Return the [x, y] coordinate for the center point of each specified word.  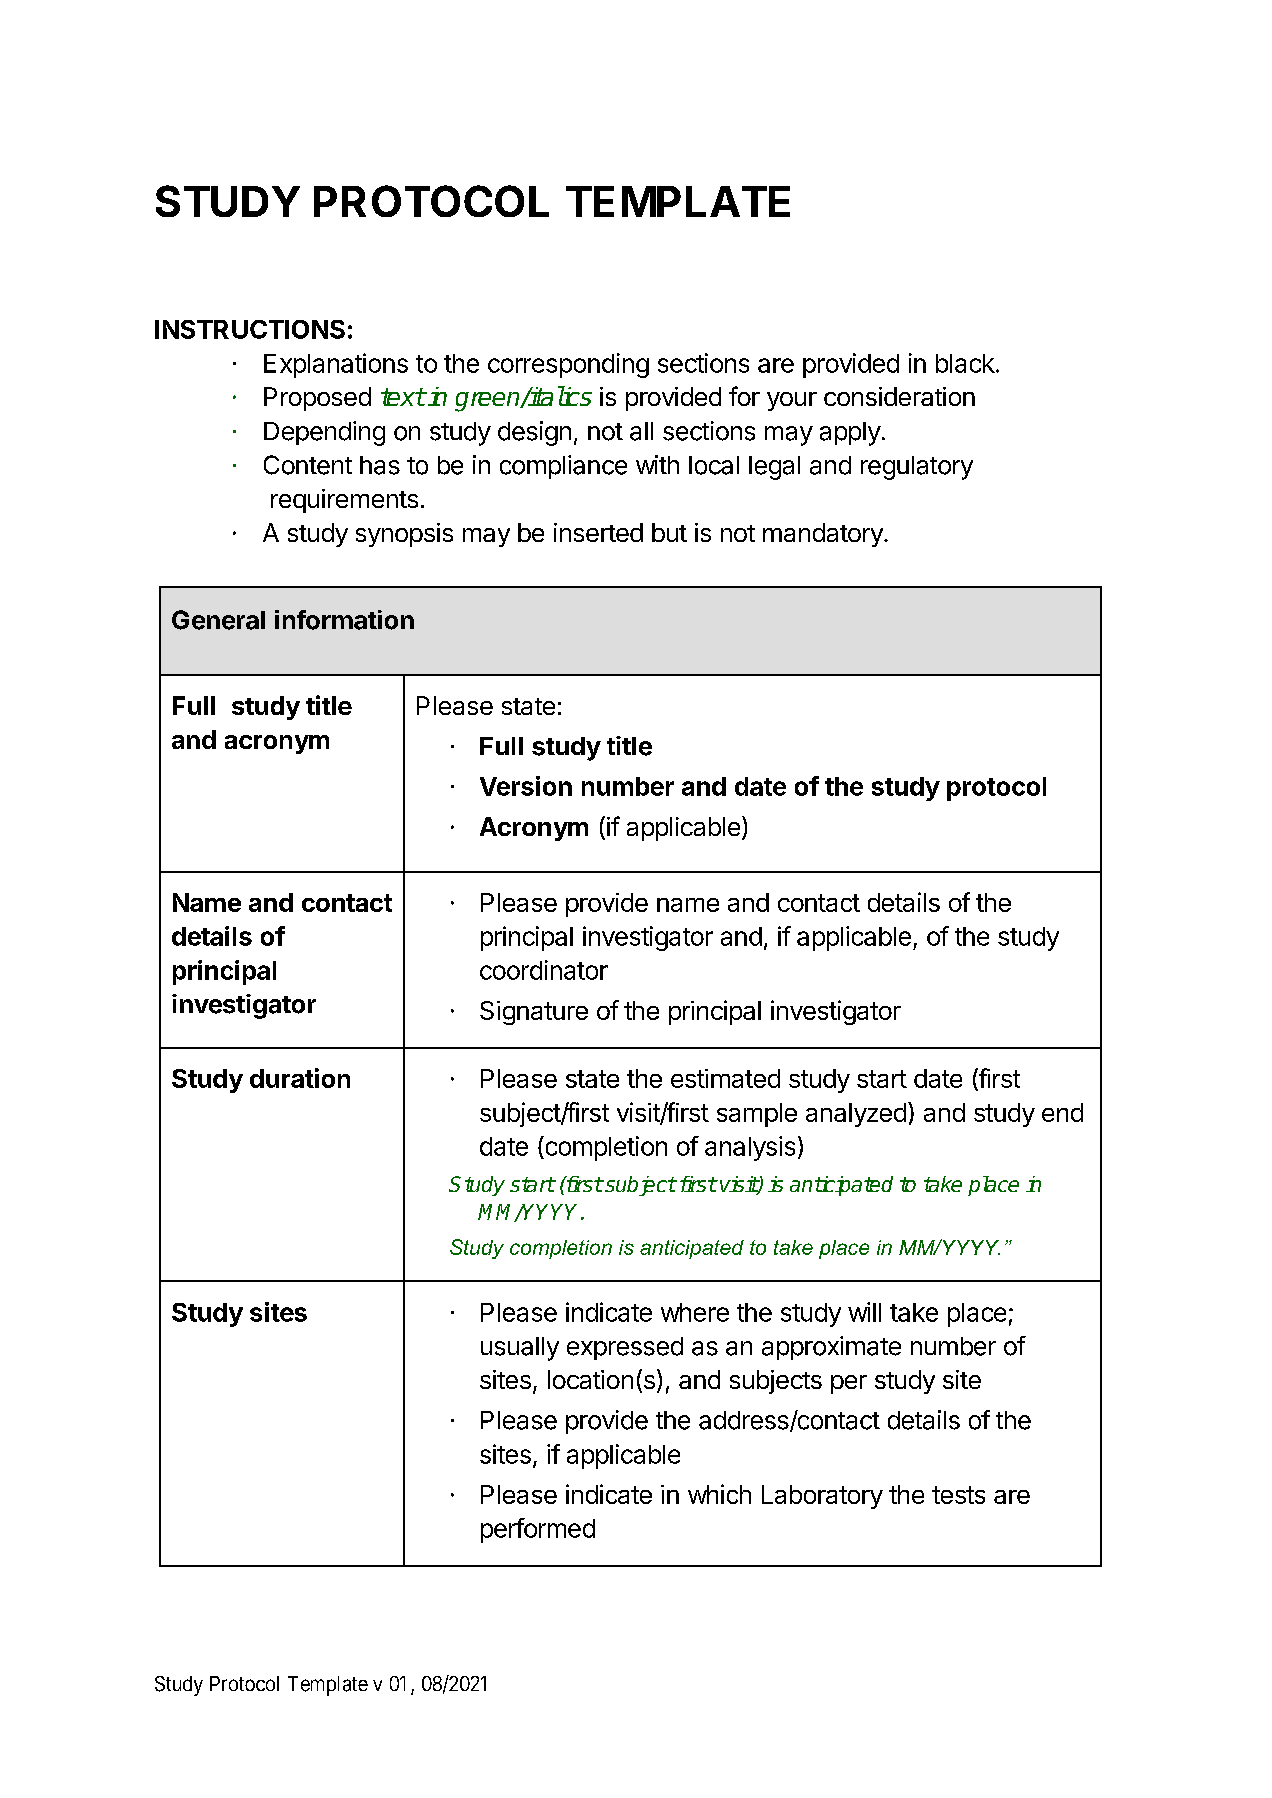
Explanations [336, 365]
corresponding [568, 365]
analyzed [856, 1115]
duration [300, 1078]
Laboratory [822, 1497]
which [719, 1494]
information [344, 620]
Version [526, 786]
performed [538, 1530]
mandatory [824, 535]
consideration [899, 396]
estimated [725, 1078]
